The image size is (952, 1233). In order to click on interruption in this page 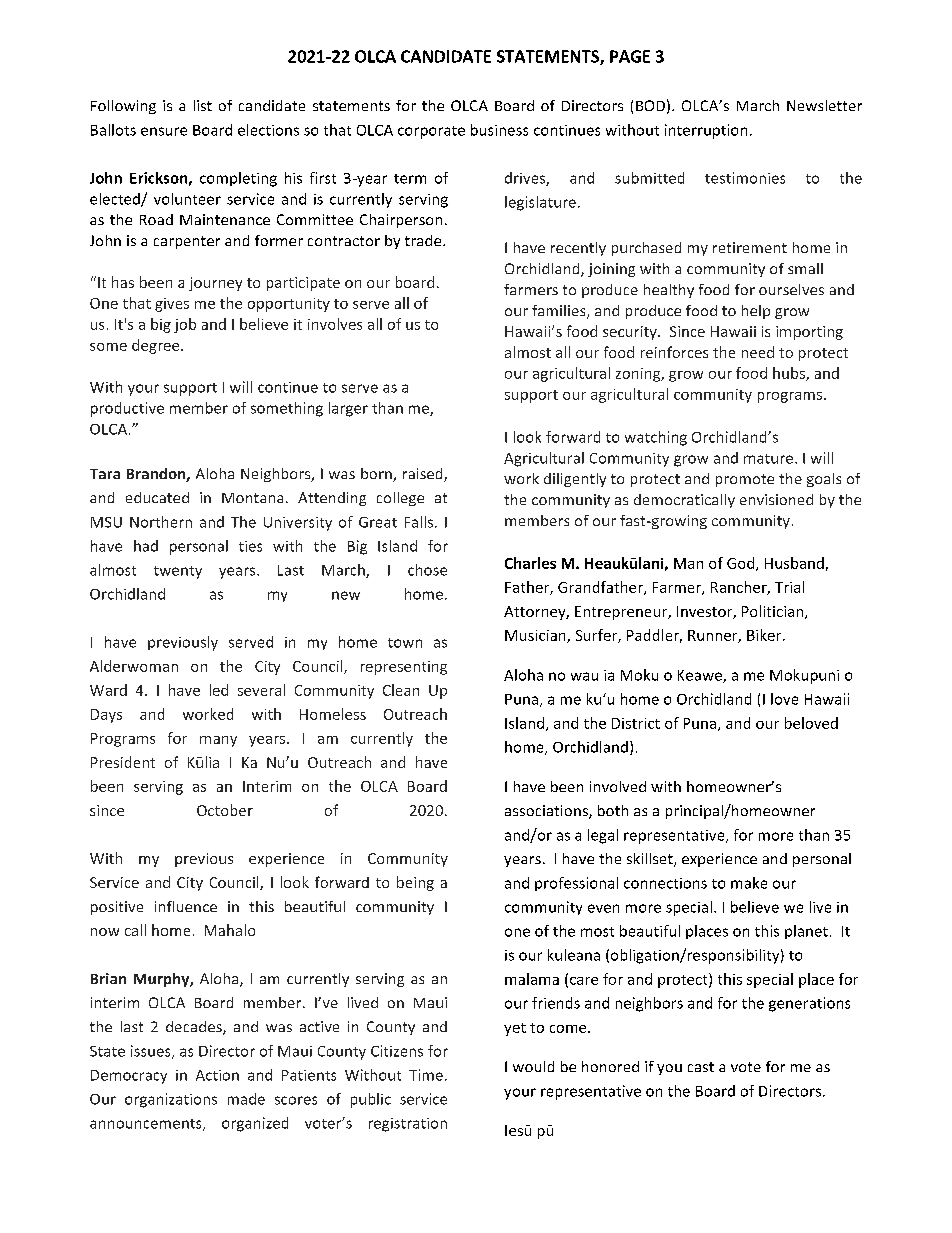, I will do `click(706, 131)`.
